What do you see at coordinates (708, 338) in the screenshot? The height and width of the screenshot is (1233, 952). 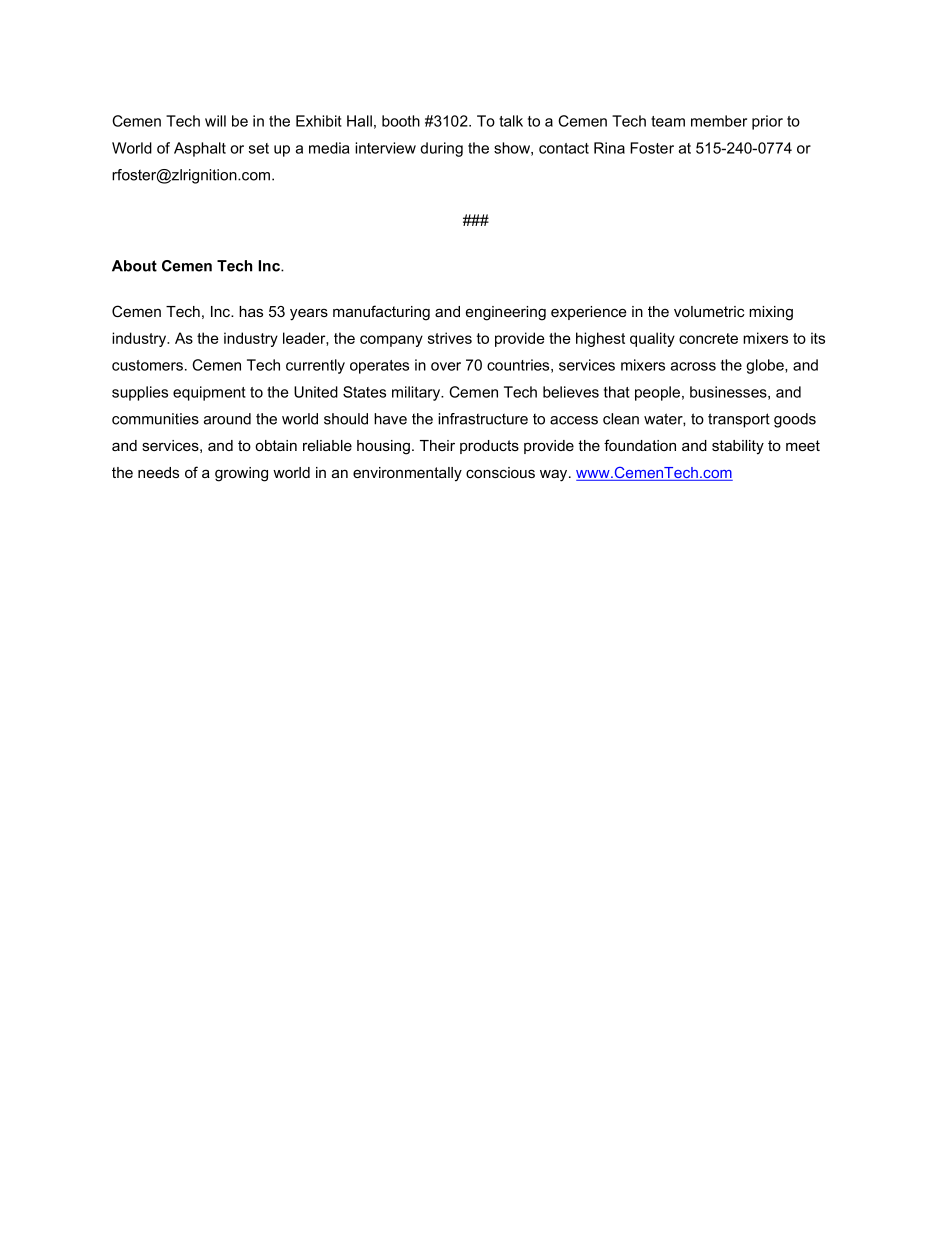 I see `concrete` at bounding box center [708, 338].
